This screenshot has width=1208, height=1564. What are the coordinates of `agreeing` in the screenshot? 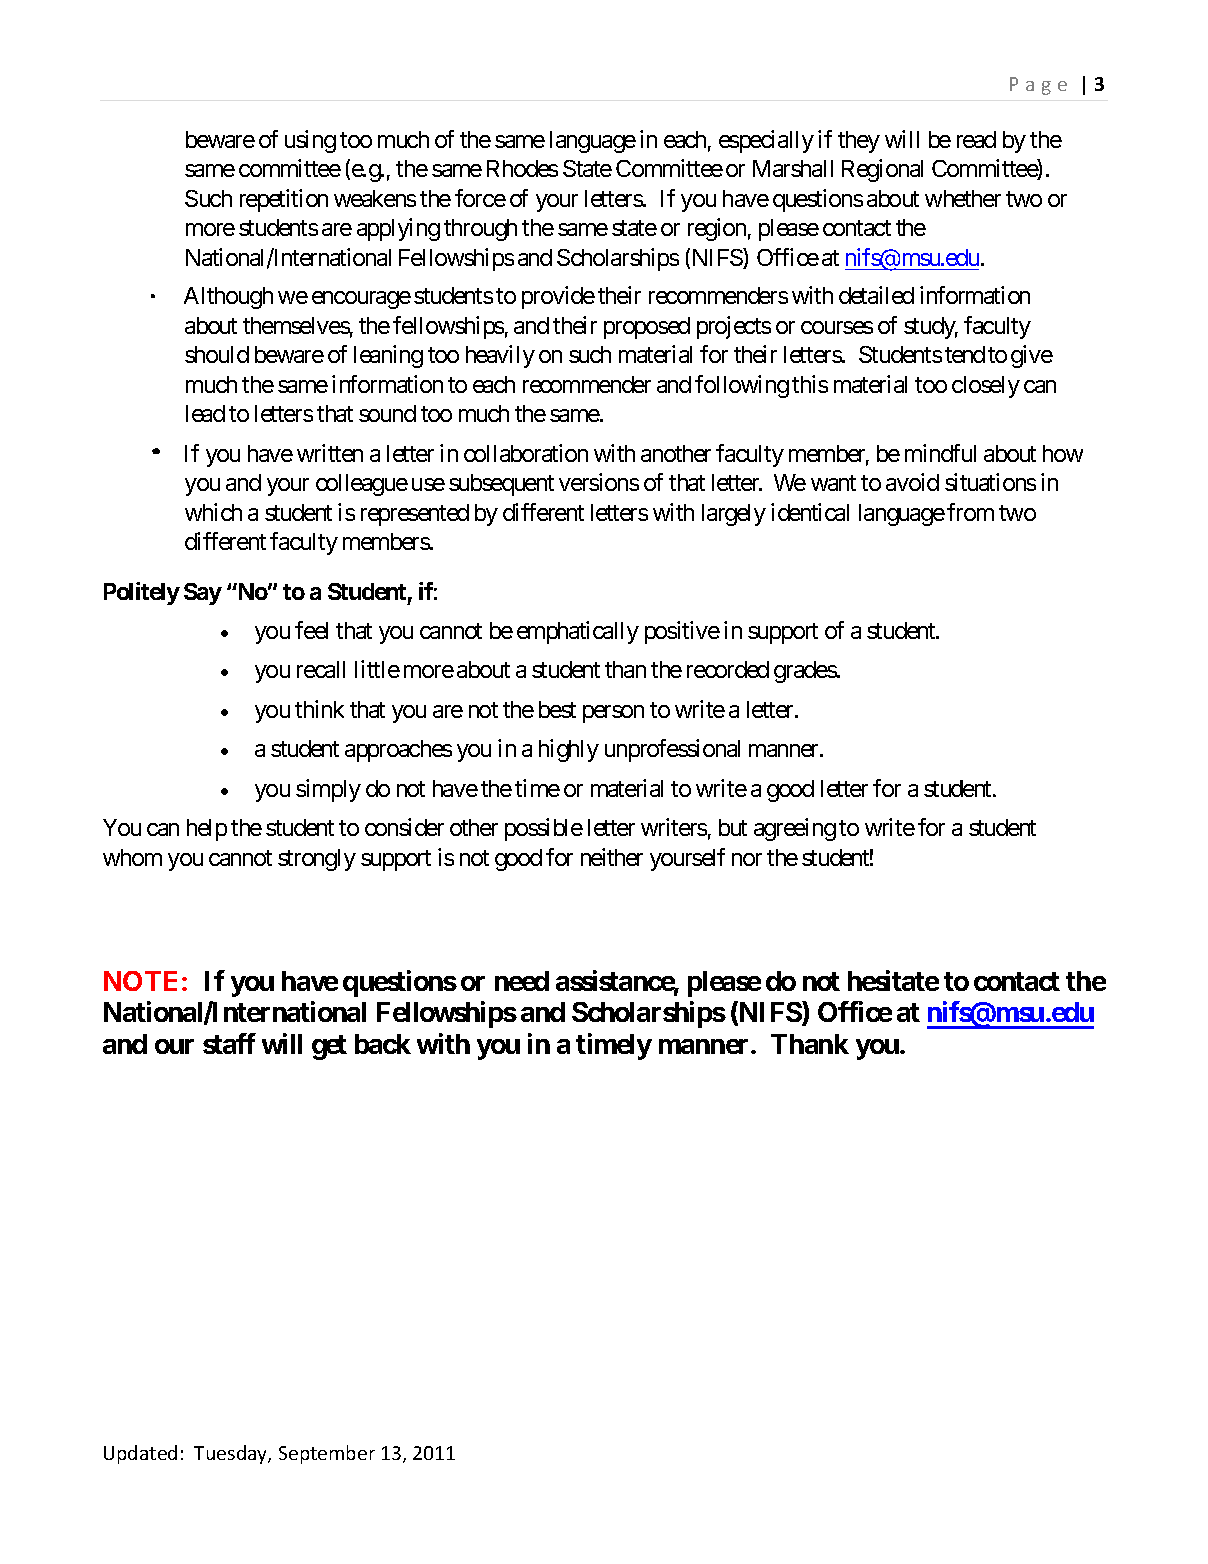 It's located at (795, 829).
